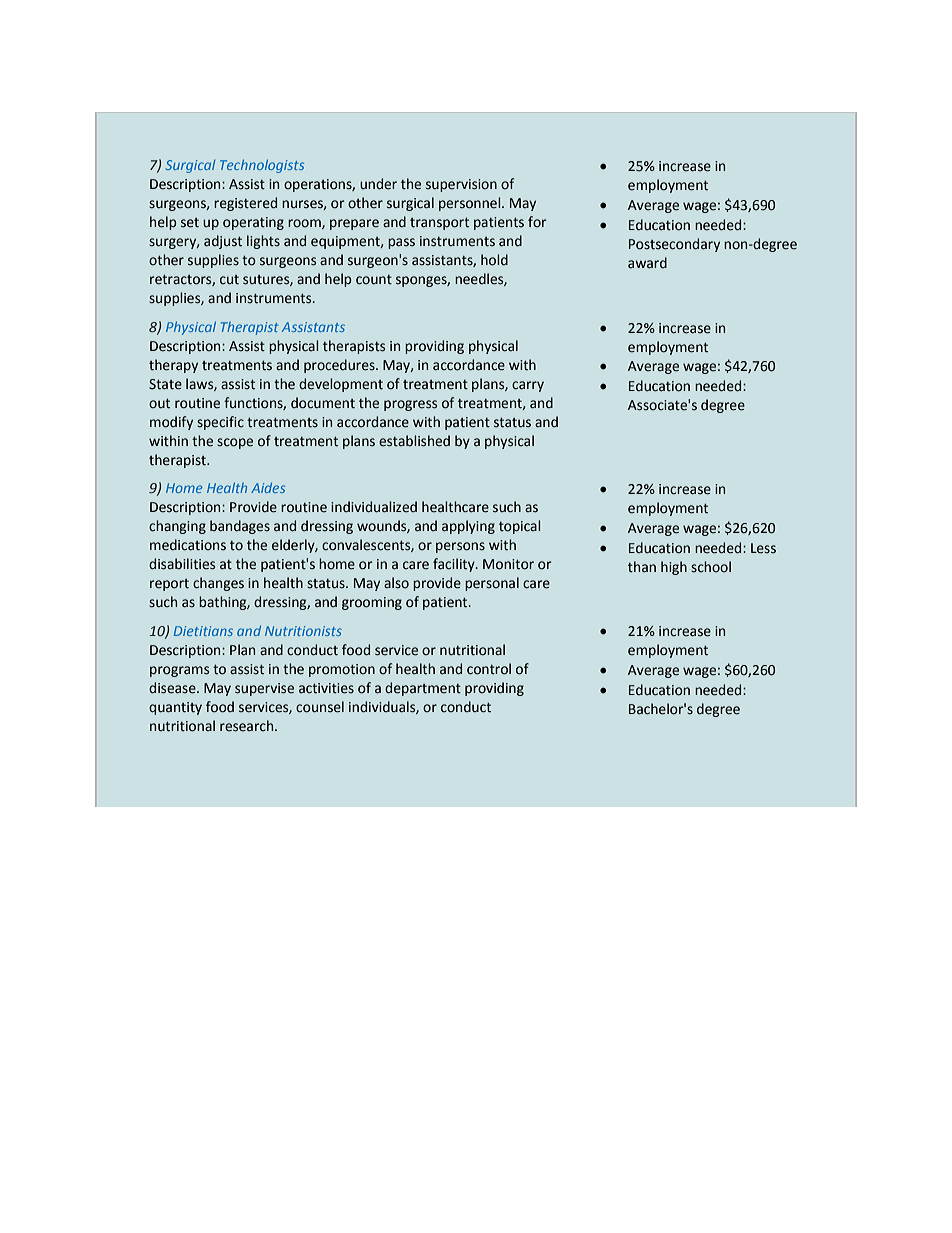 This page has height=1233, width=952. Describe the element at coordinates (489, 669) in the page. I see `control` at that location.
